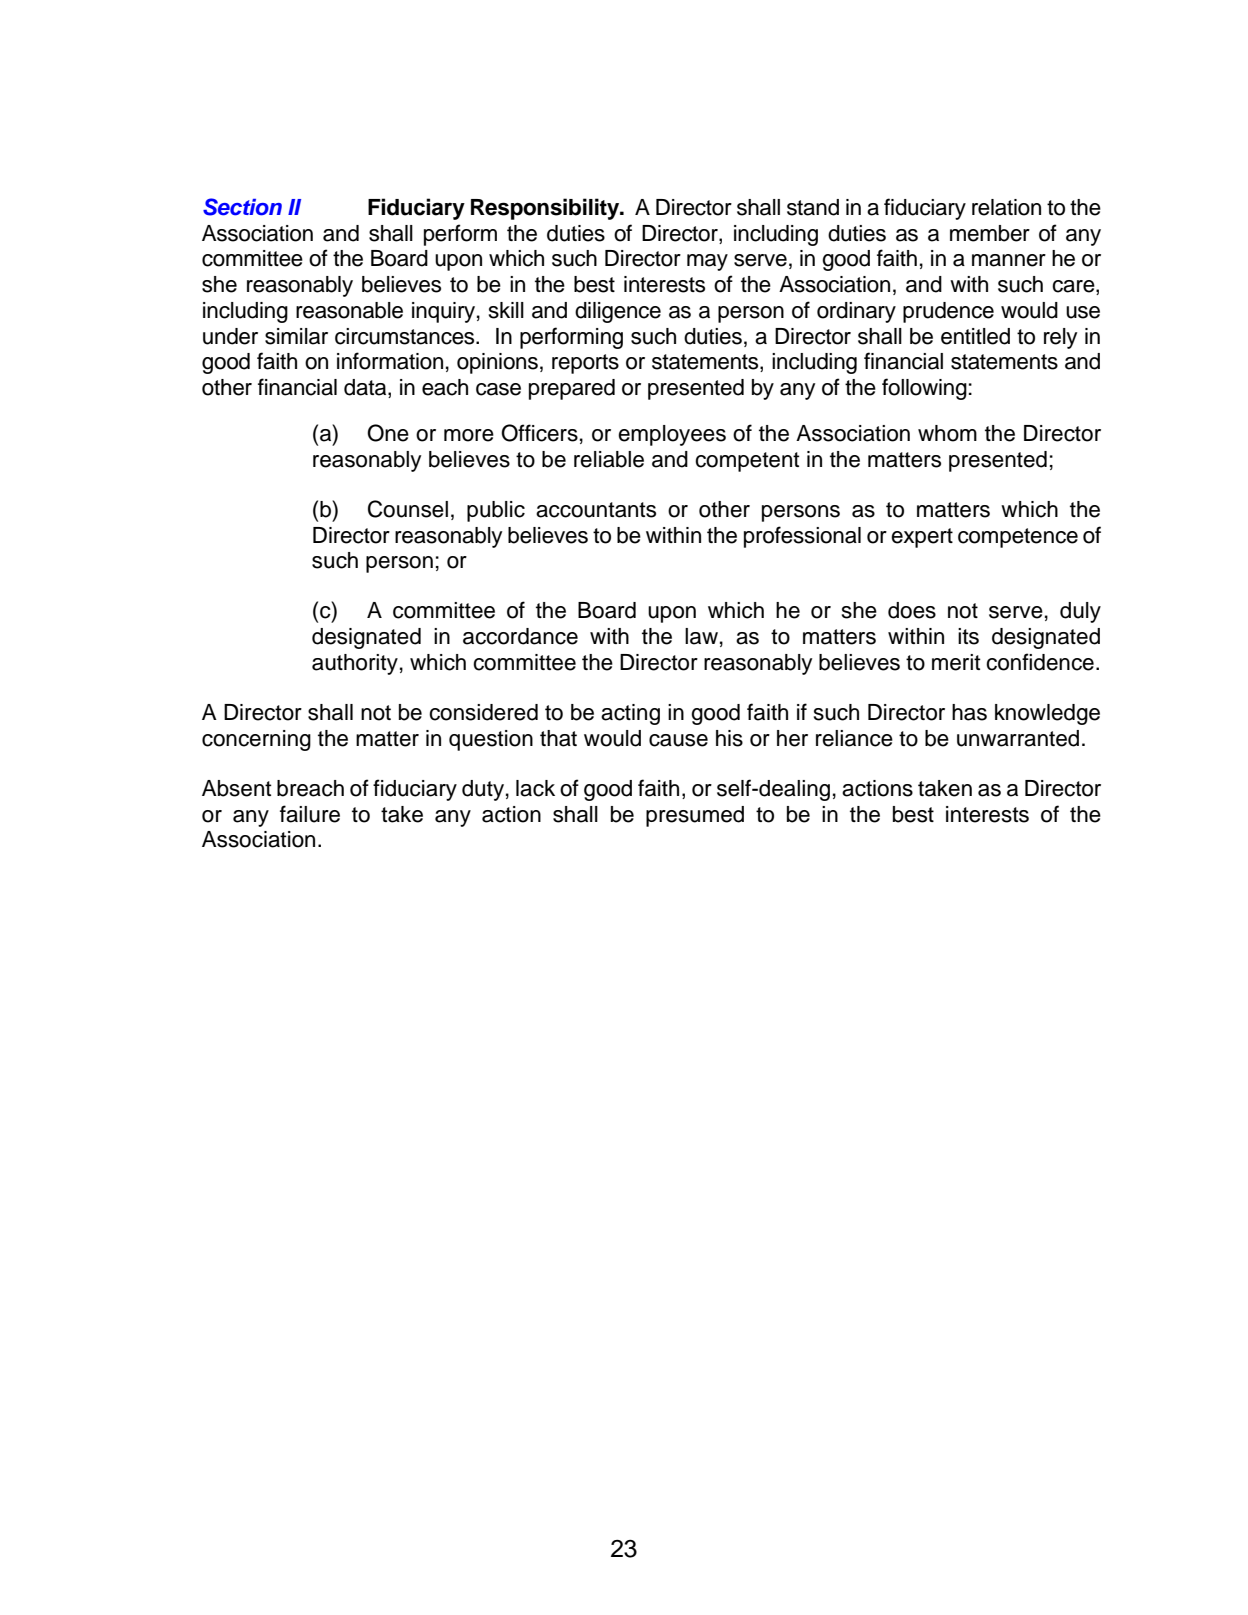 Image resolution: width=1248 pixels, height=1615 pixels. I want to click on information, so click(390, 361).
